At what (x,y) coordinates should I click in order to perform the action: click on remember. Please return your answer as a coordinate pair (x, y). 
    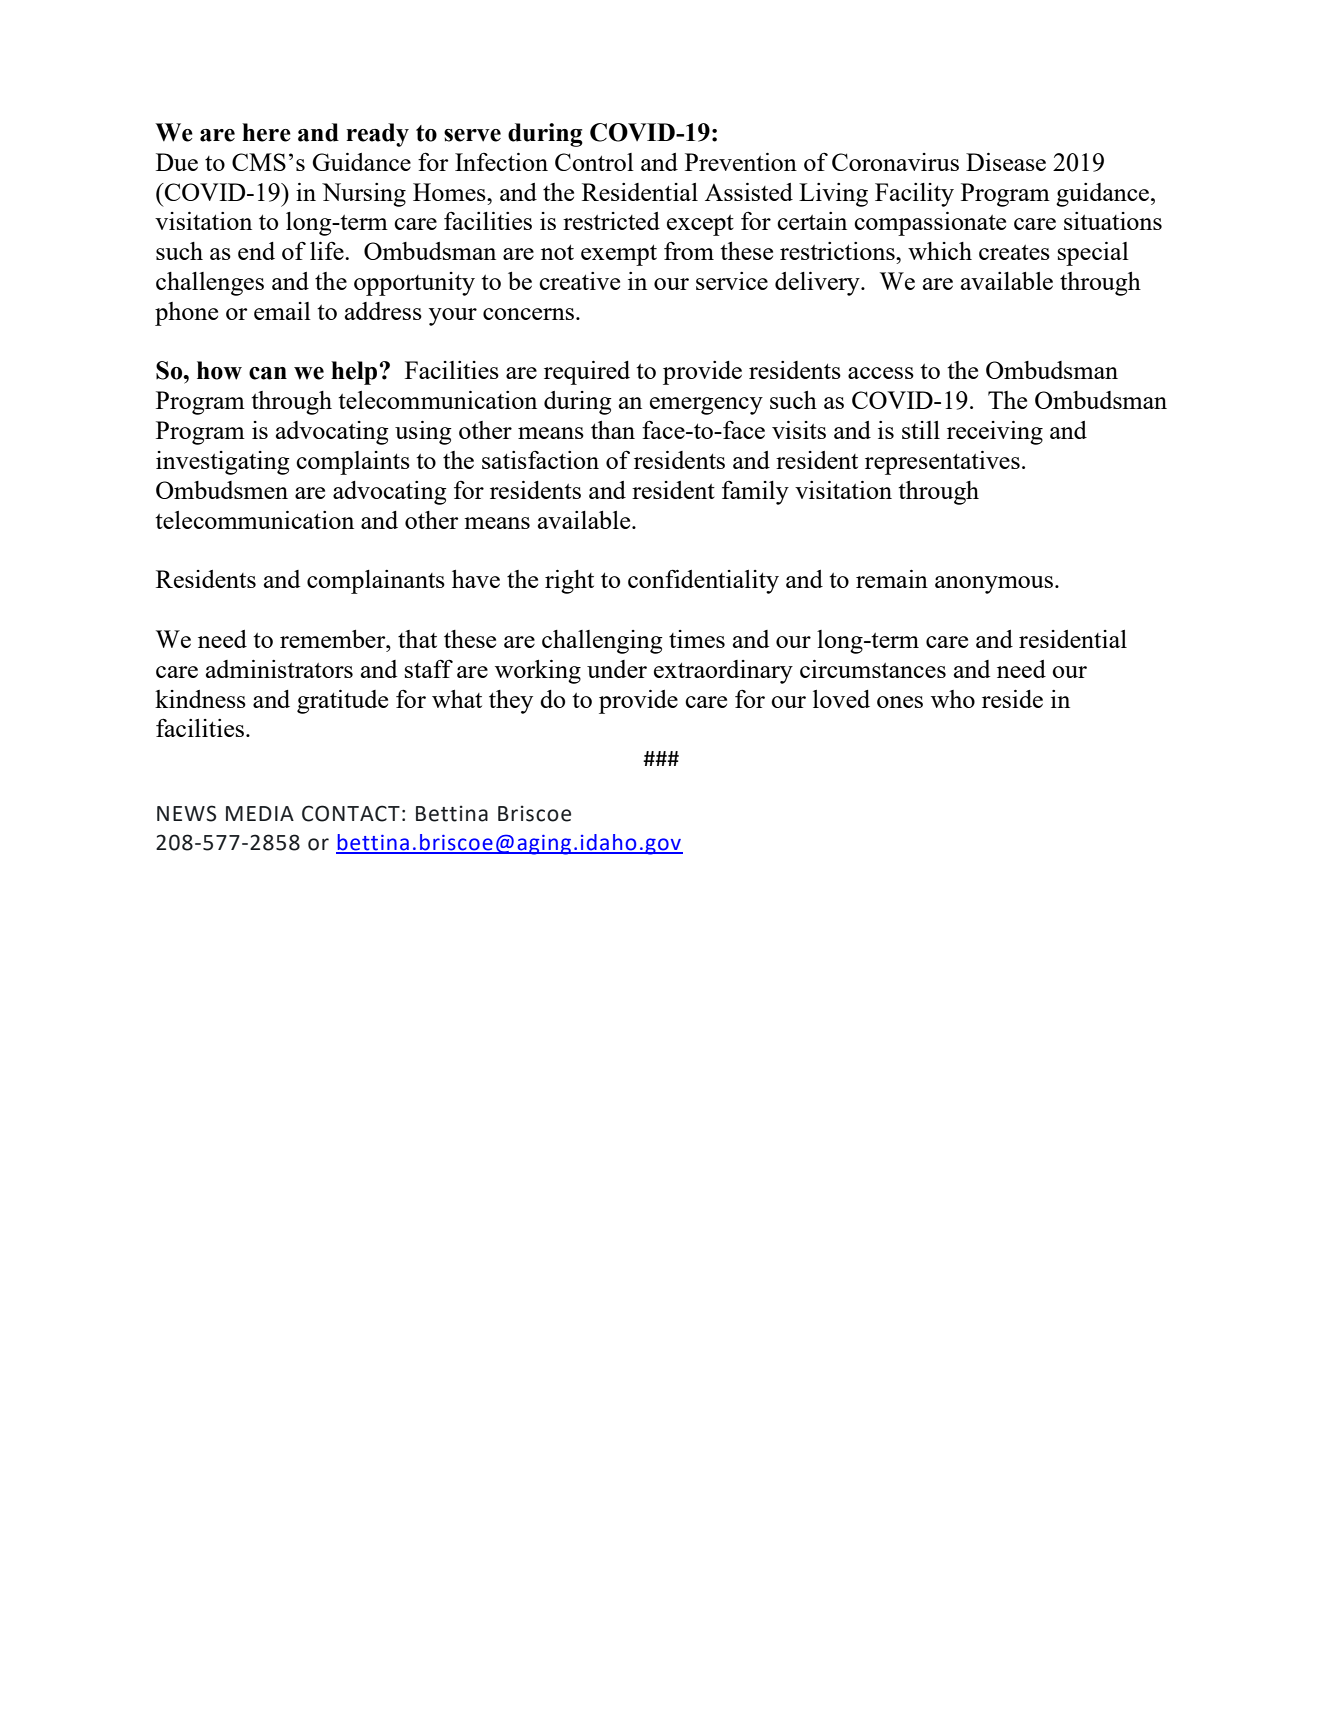
    Looking at the image, I should click on (334, 639).
